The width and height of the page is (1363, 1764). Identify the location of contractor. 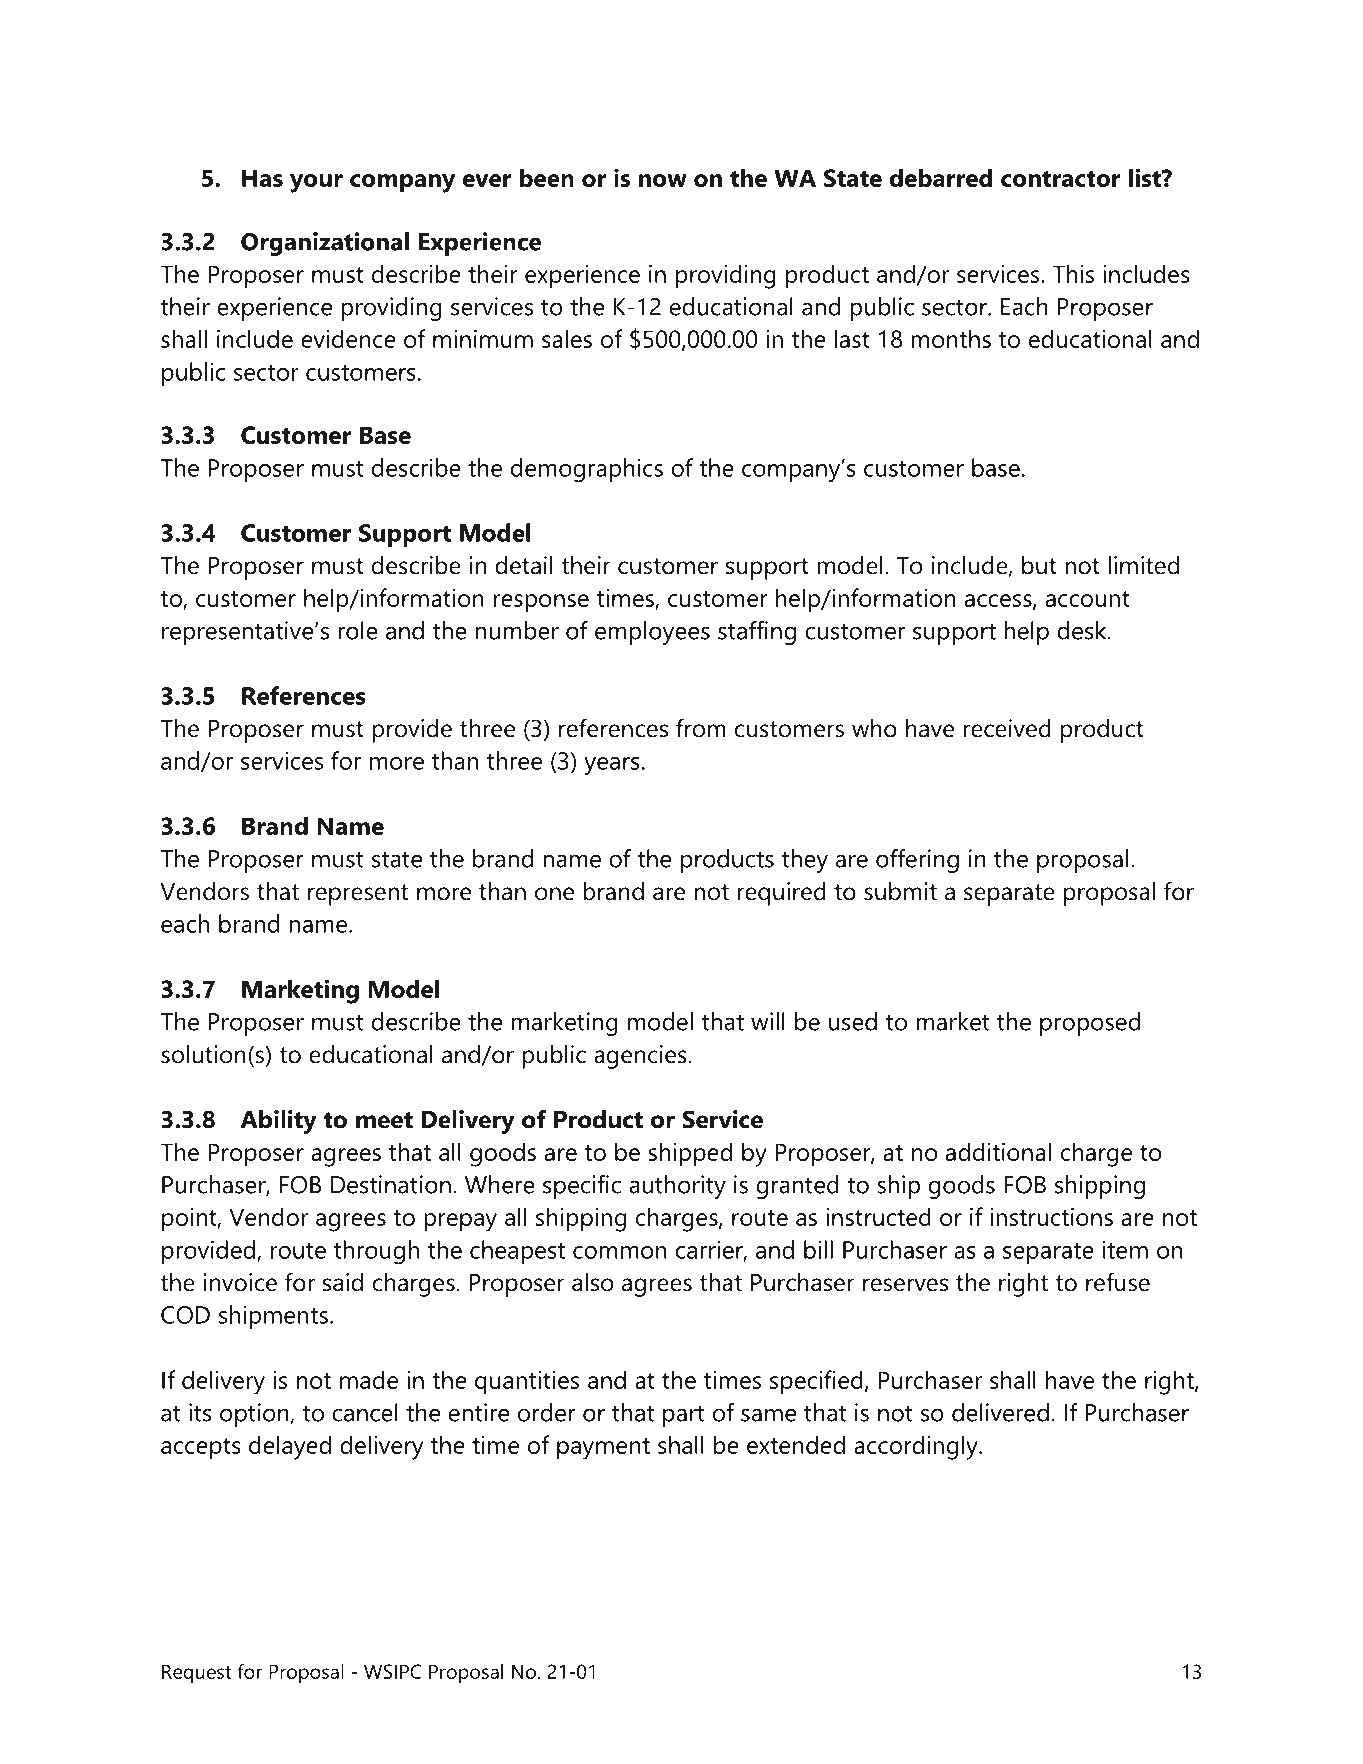
(1061, 179).
